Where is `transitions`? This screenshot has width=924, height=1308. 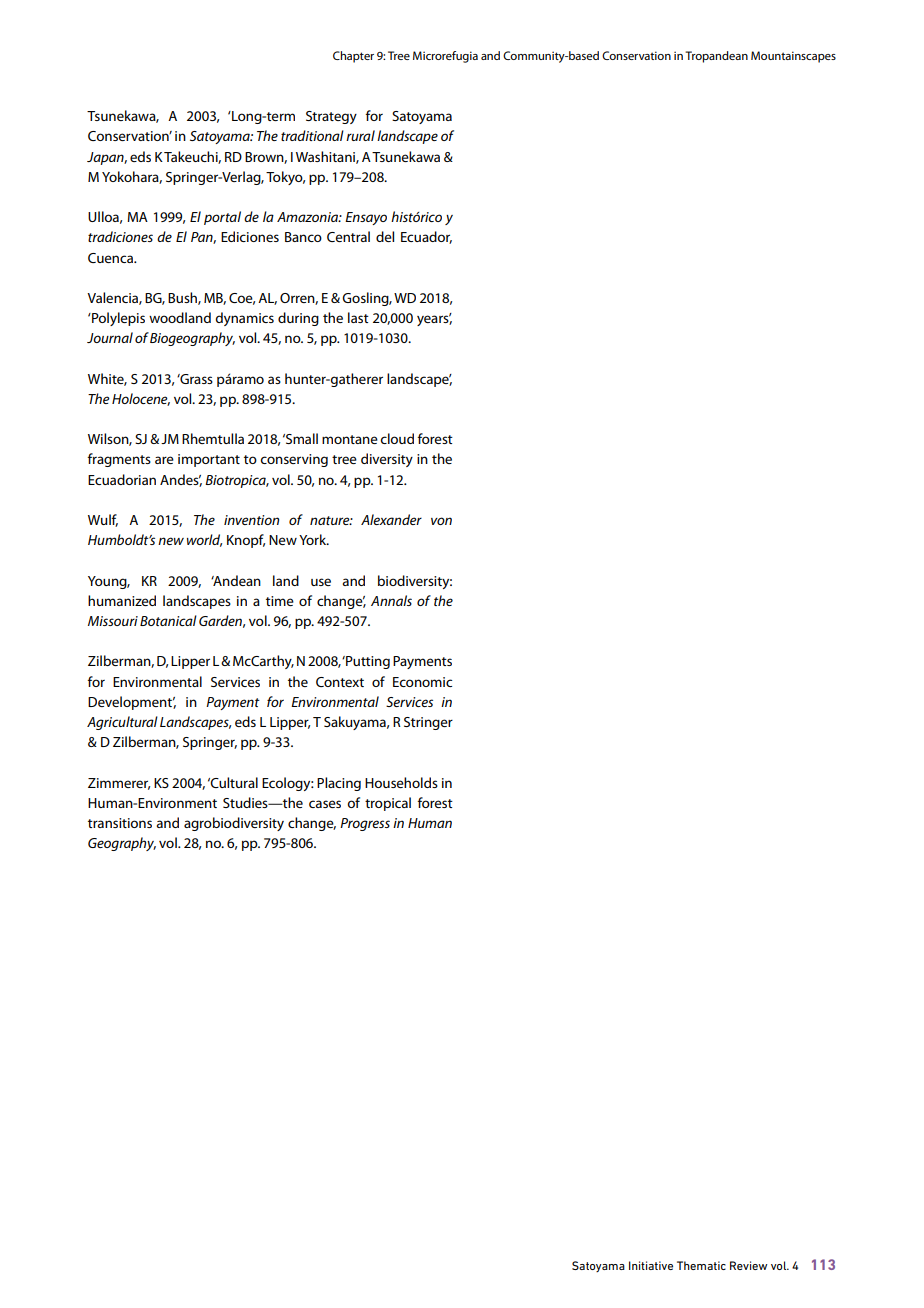
transitions is located at coordinates (120, 823).
